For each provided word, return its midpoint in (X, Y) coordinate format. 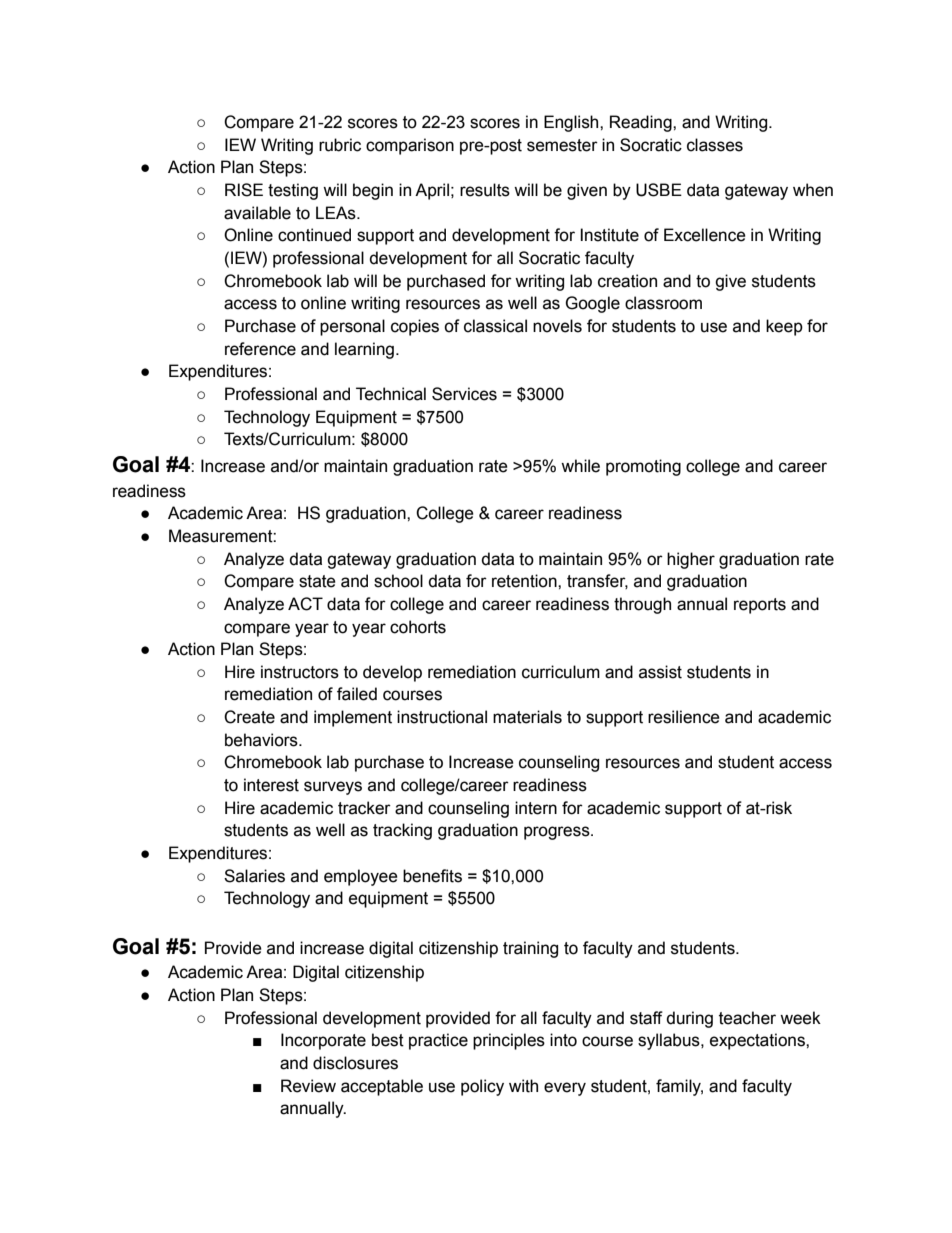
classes (715, 145)
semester (562, 145)
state (317, 581)
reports (760, 606)
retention (525, 581)
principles (509, 1041)
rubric (340, 145)
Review (308, 1086)
